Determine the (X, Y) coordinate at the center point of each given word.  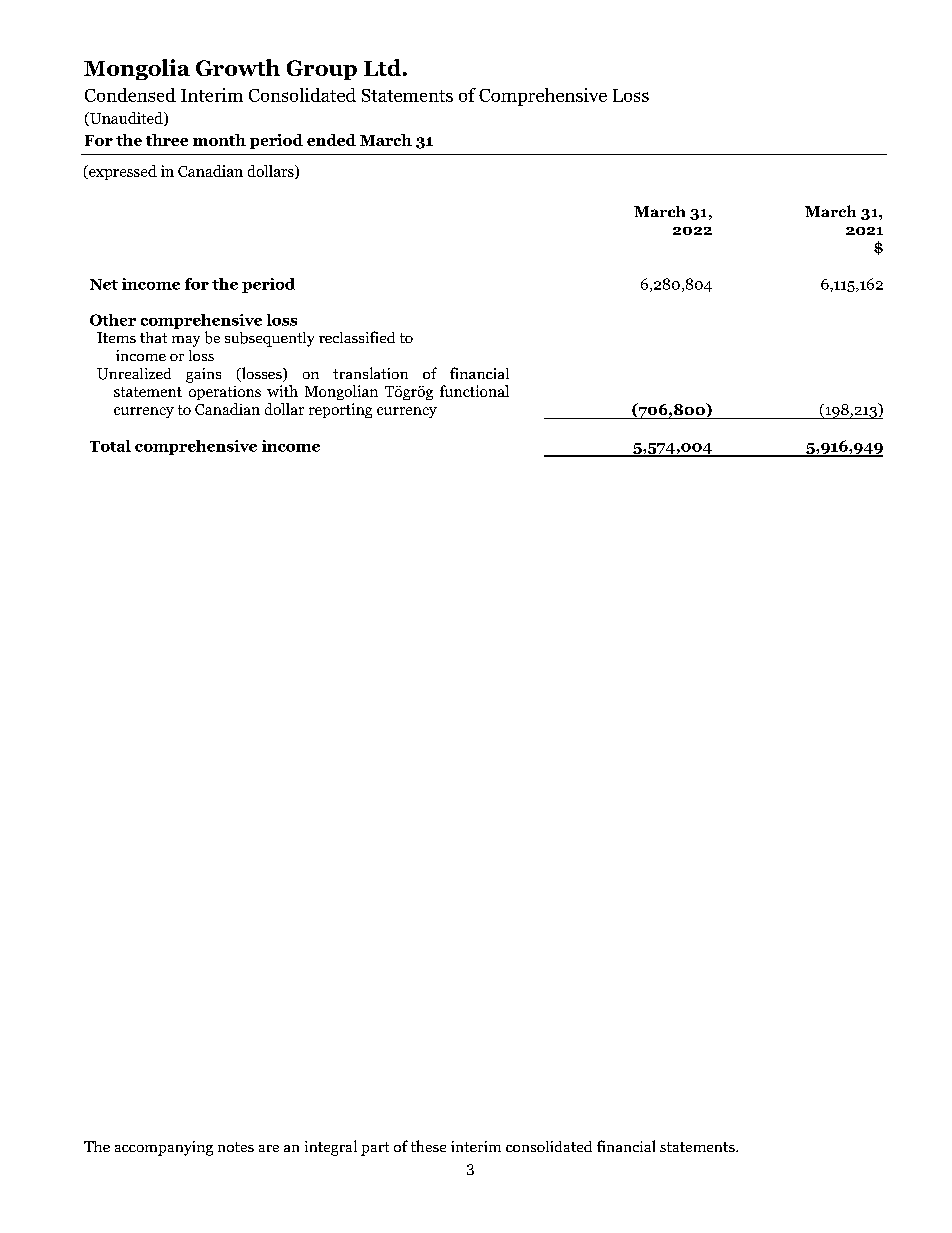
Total (110, 446)
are (269, 1148)
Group (322, 70)
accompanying (164, 1148)
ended (331, 140)
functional (474, 391)
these (428, 1146)
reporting (340, 410)
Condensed (130, 95)
